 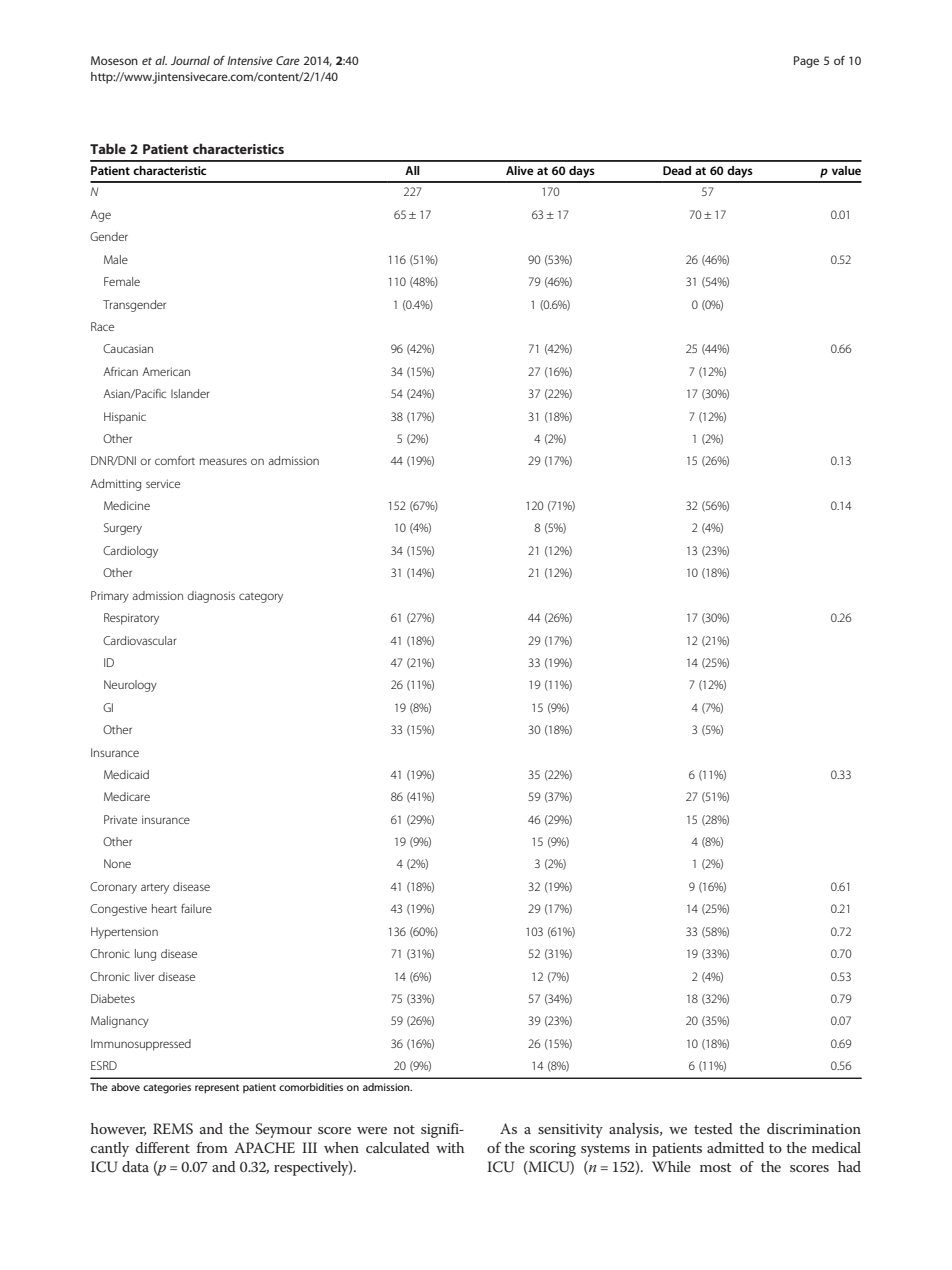 I want to click on failure, so click(x=196, y=908).
